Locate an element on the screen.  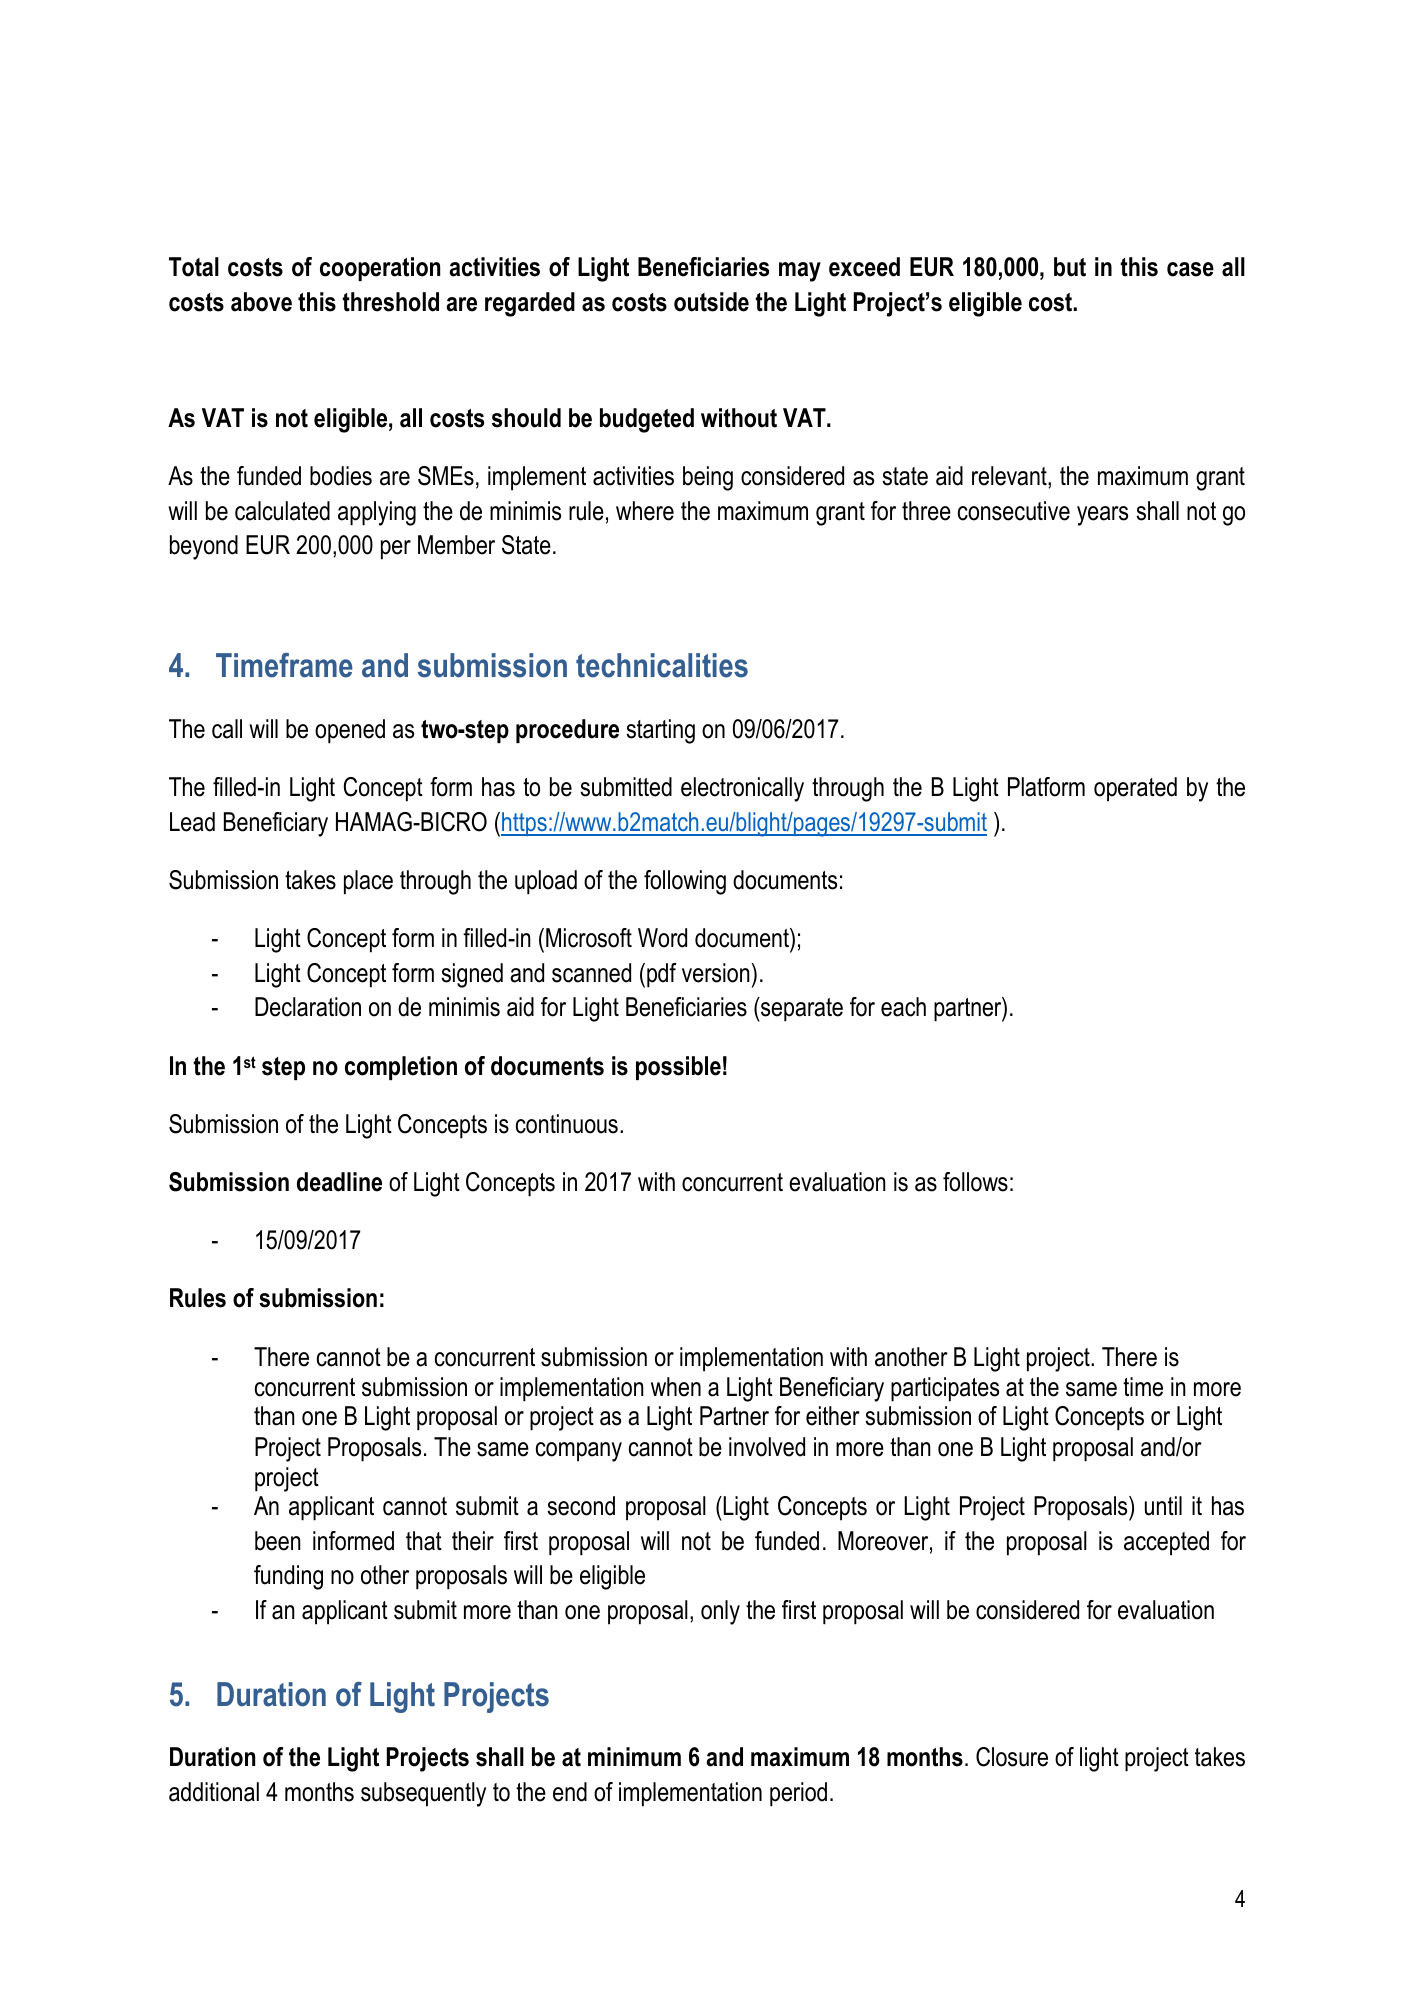
outside is located at coordinates (711, 302).
